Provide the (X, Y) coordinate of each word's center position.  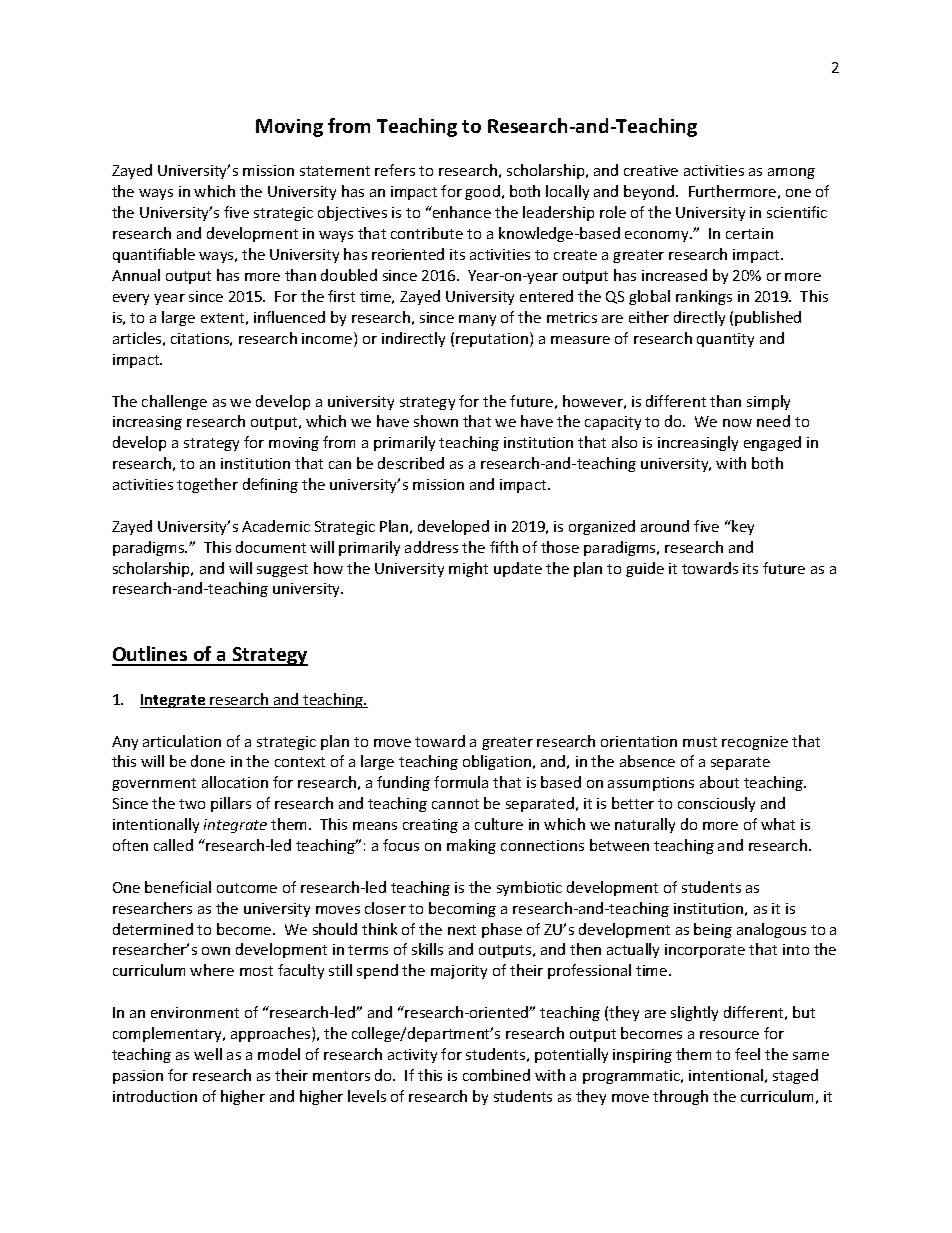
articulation (182, 741)
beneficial (178, 887)
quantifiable (154, 255)
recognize (755, 743)
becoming (462, 909)
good (482, 192)
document (271, 547)
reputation (492, 340)
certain (749, 233)
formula (461, 782)
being (713, 930)
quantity (725, 340)
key (742, 527)
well (208, 1054)
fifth (504, 547)
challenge (174, 402)
